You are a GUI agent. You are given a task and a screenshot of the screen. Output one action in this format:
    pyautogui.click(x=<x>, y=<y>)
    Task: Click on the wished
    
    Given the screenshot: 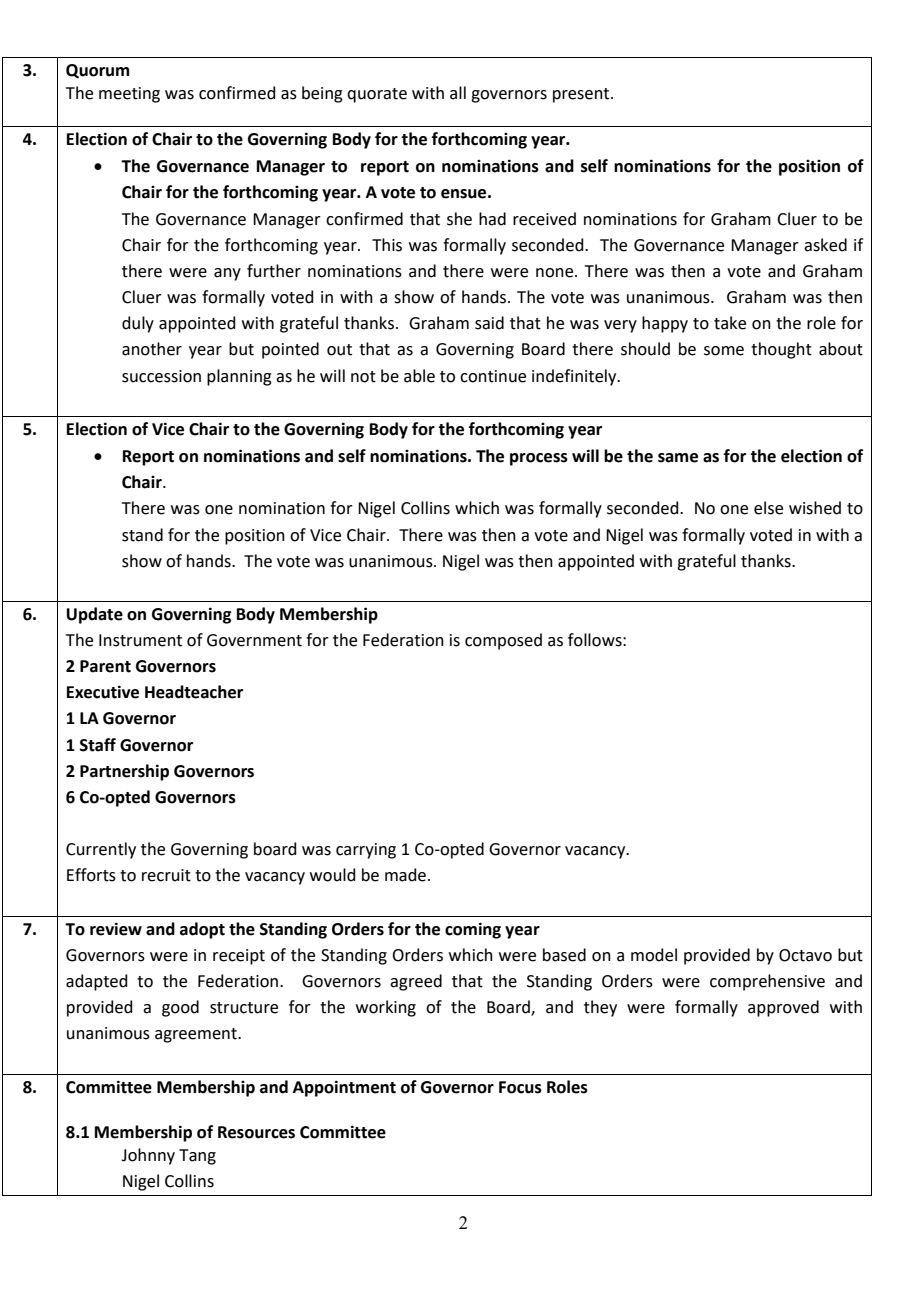 What is the action you would take?
    pyautogui.click(x=815, y=508)
